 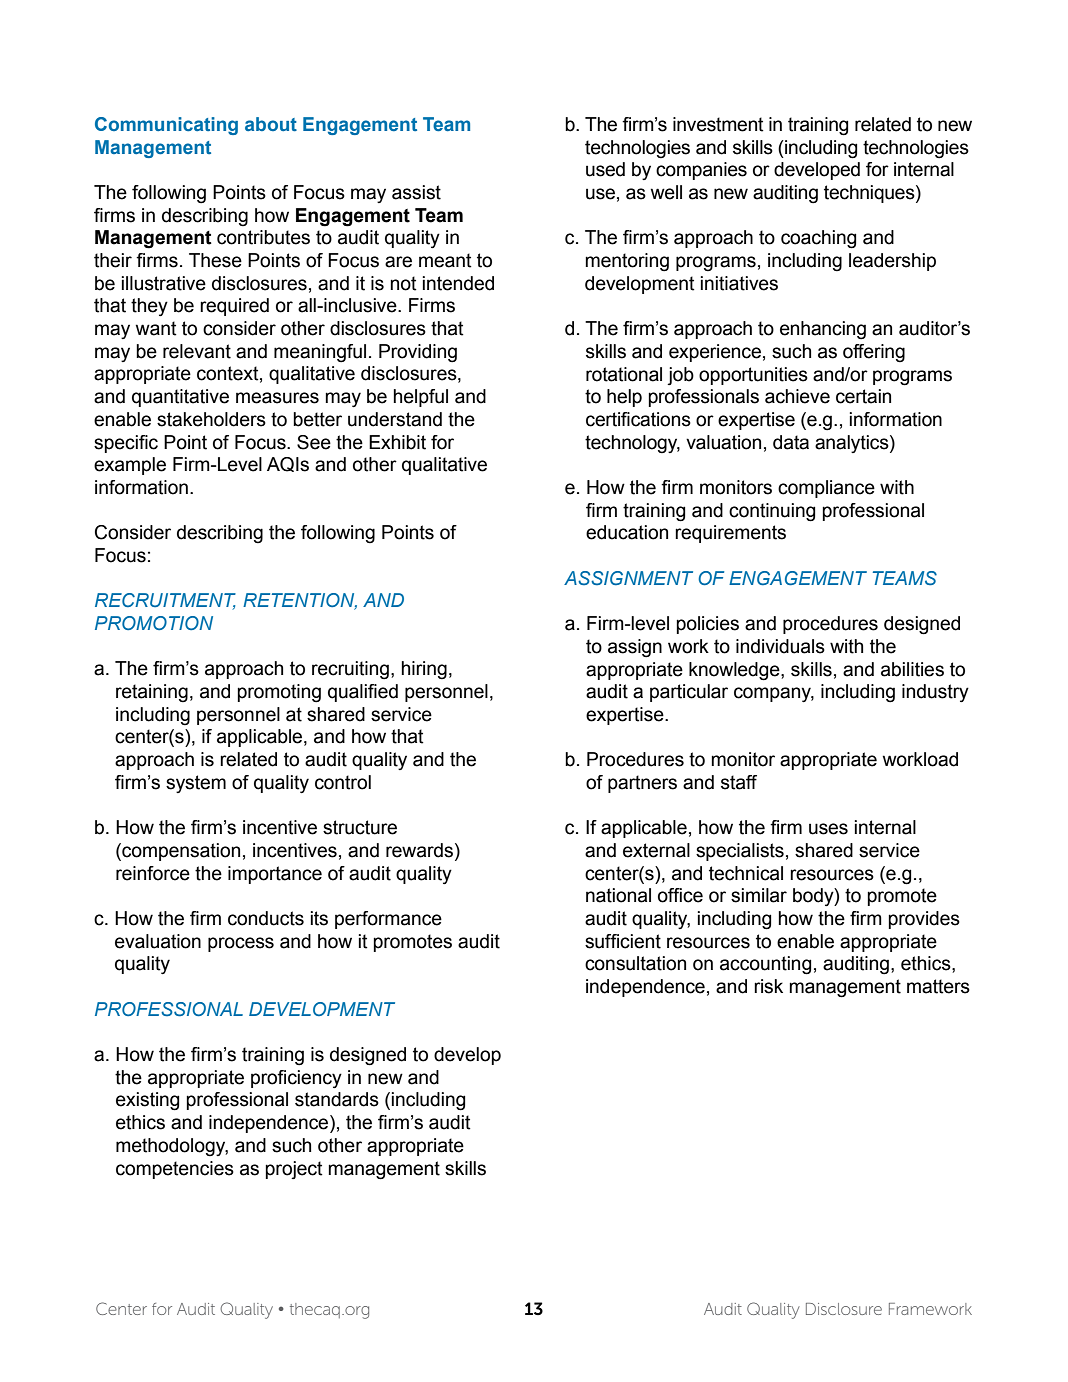 I want to click on risk, so click(x=768, y=986).
